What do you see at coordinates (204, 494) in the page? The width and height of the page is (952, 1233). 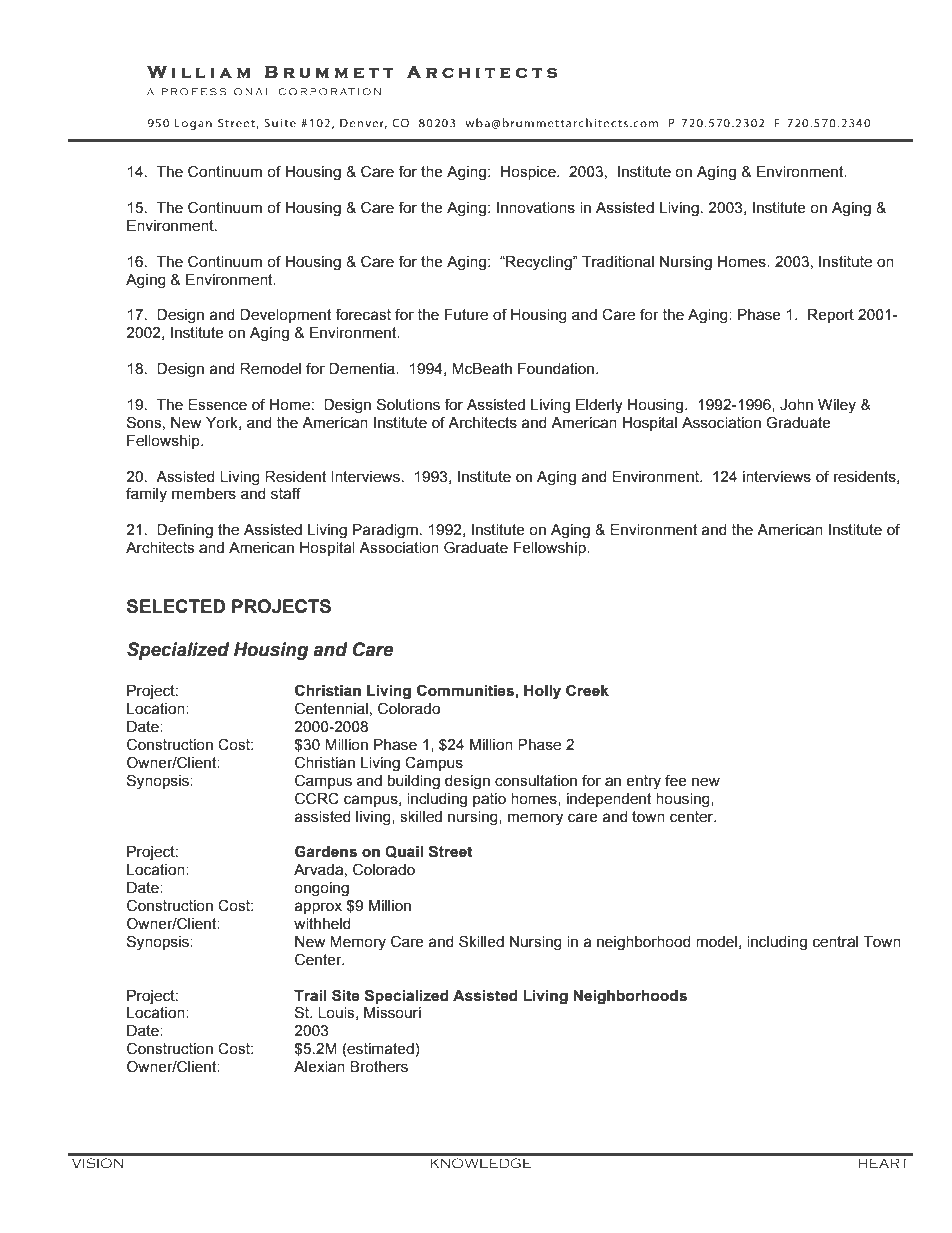 I see `members` at bounding box center [204, 494].
